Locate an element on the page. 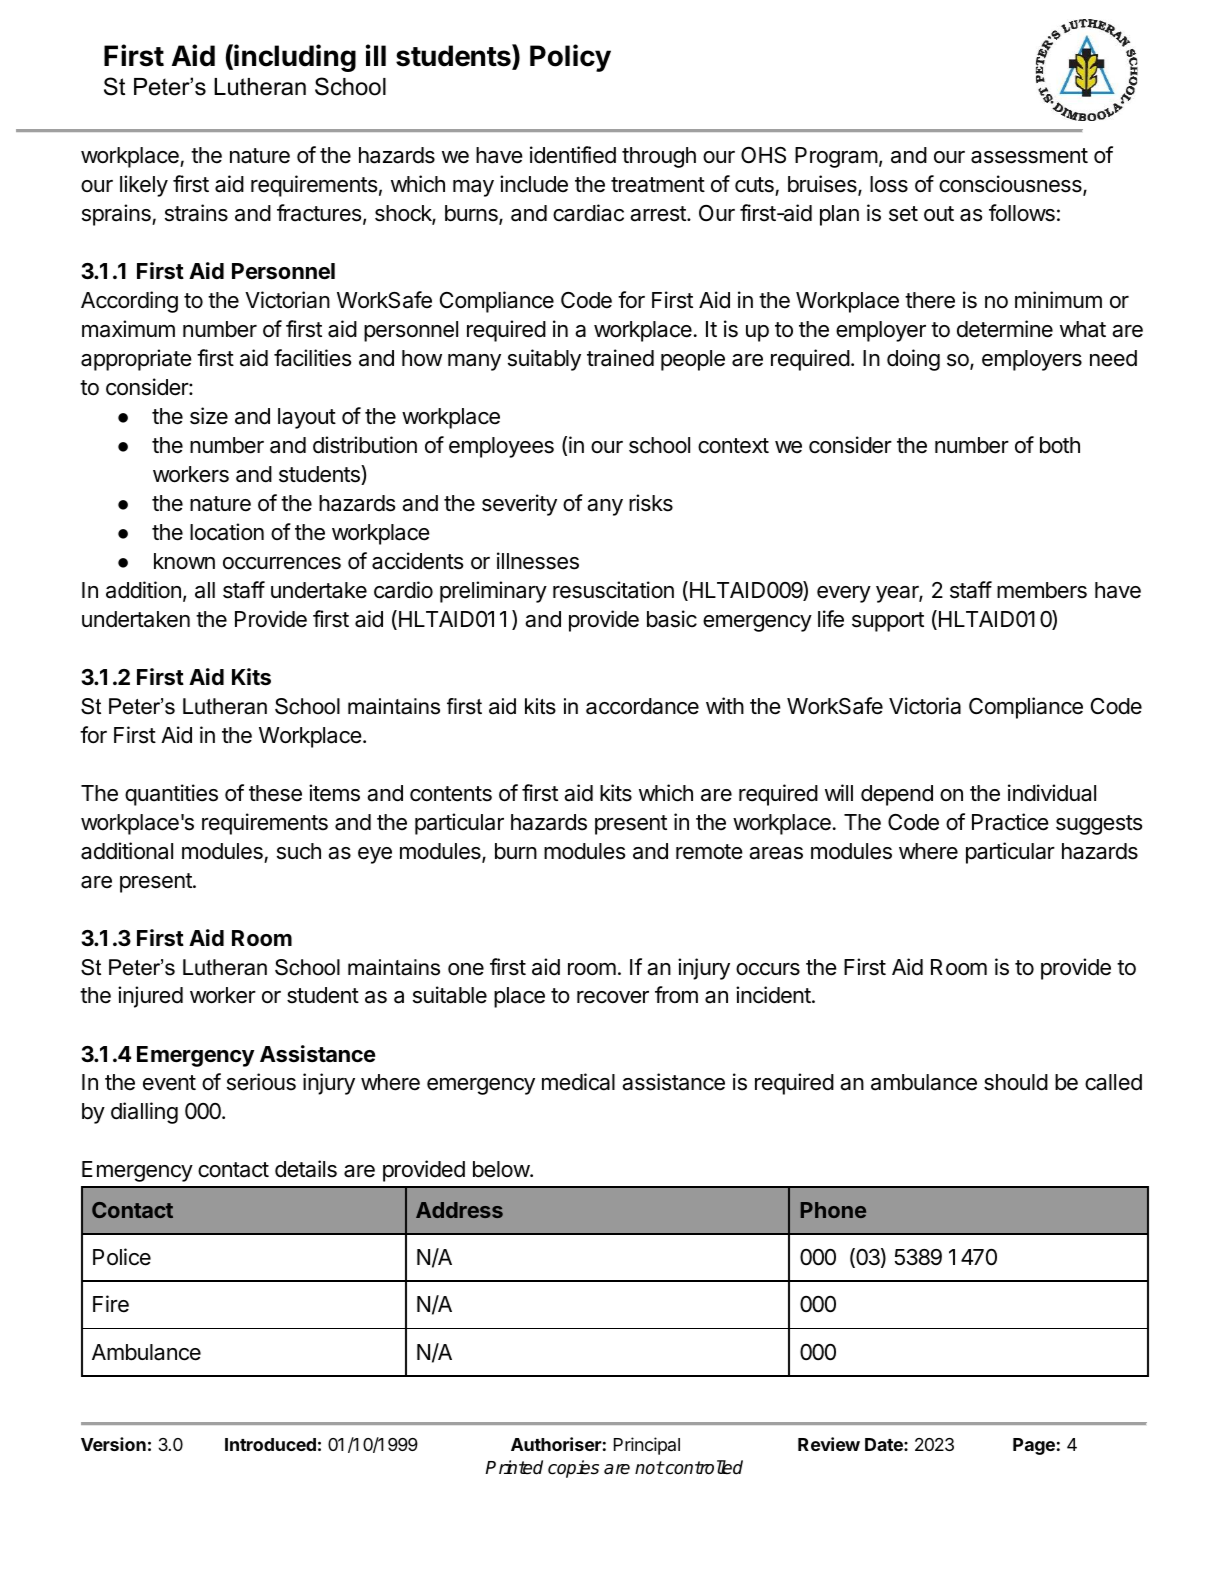 The image size is (1218, 1577). should is located at coordinates (1016, 1082).
